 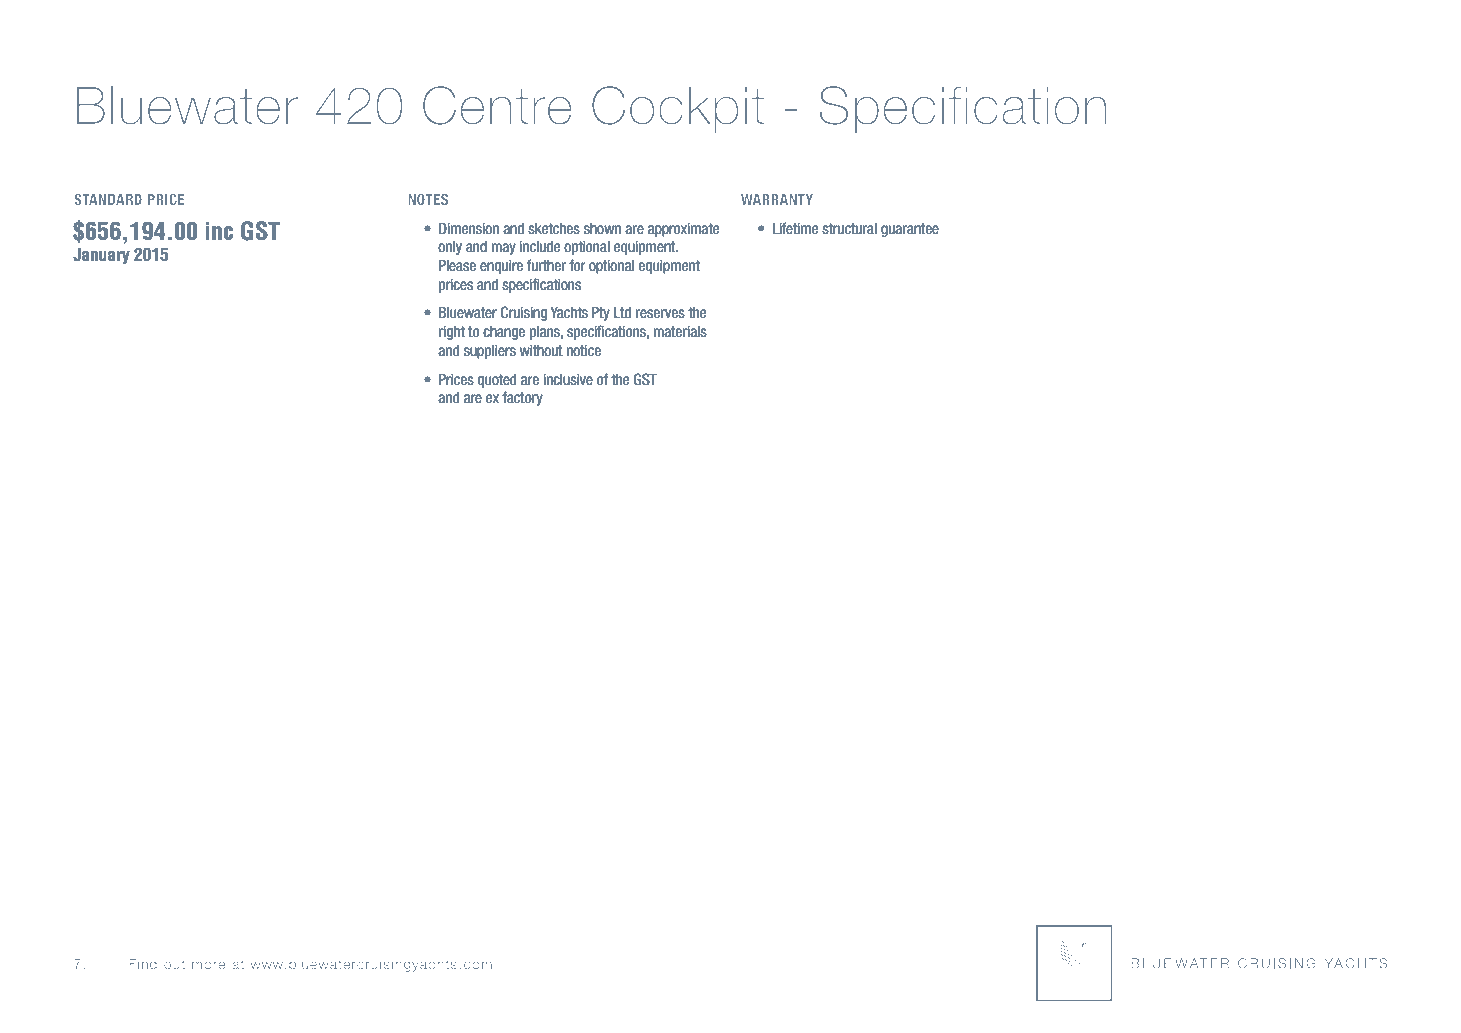 What do you see at coordinates (522, 398) in the screenshot?
I see `factory` at bounding box center [522, 398].
